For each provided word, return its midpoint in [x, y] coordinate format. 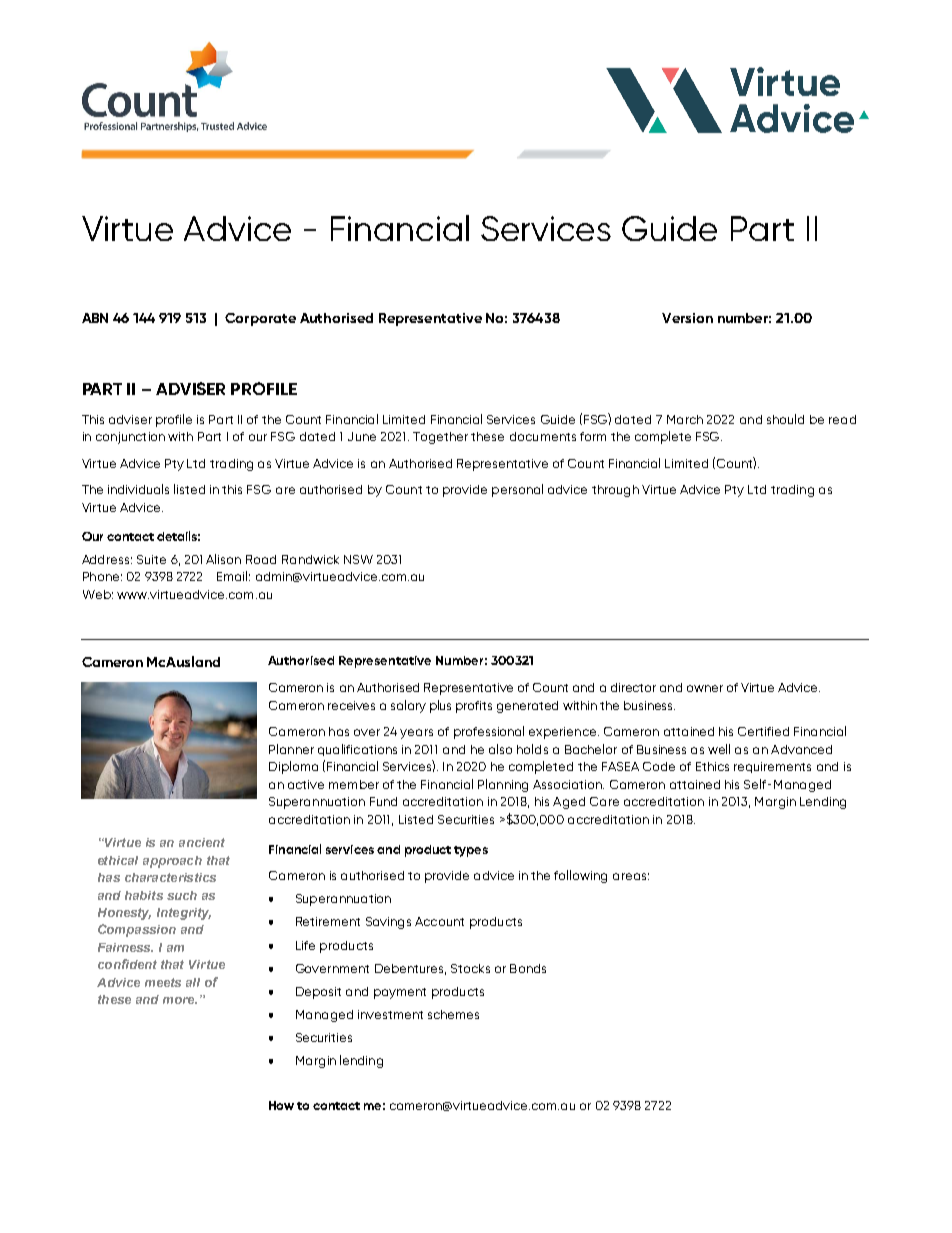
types [471, 851]
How [281, 1105]
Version [687, 318]
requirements [772, 767]
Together [440, 438]
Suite [151, 559]
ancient [202, 842]
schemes [453, 1014]
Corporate [260, 319]
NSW [358, 559]
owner [705, 688]
